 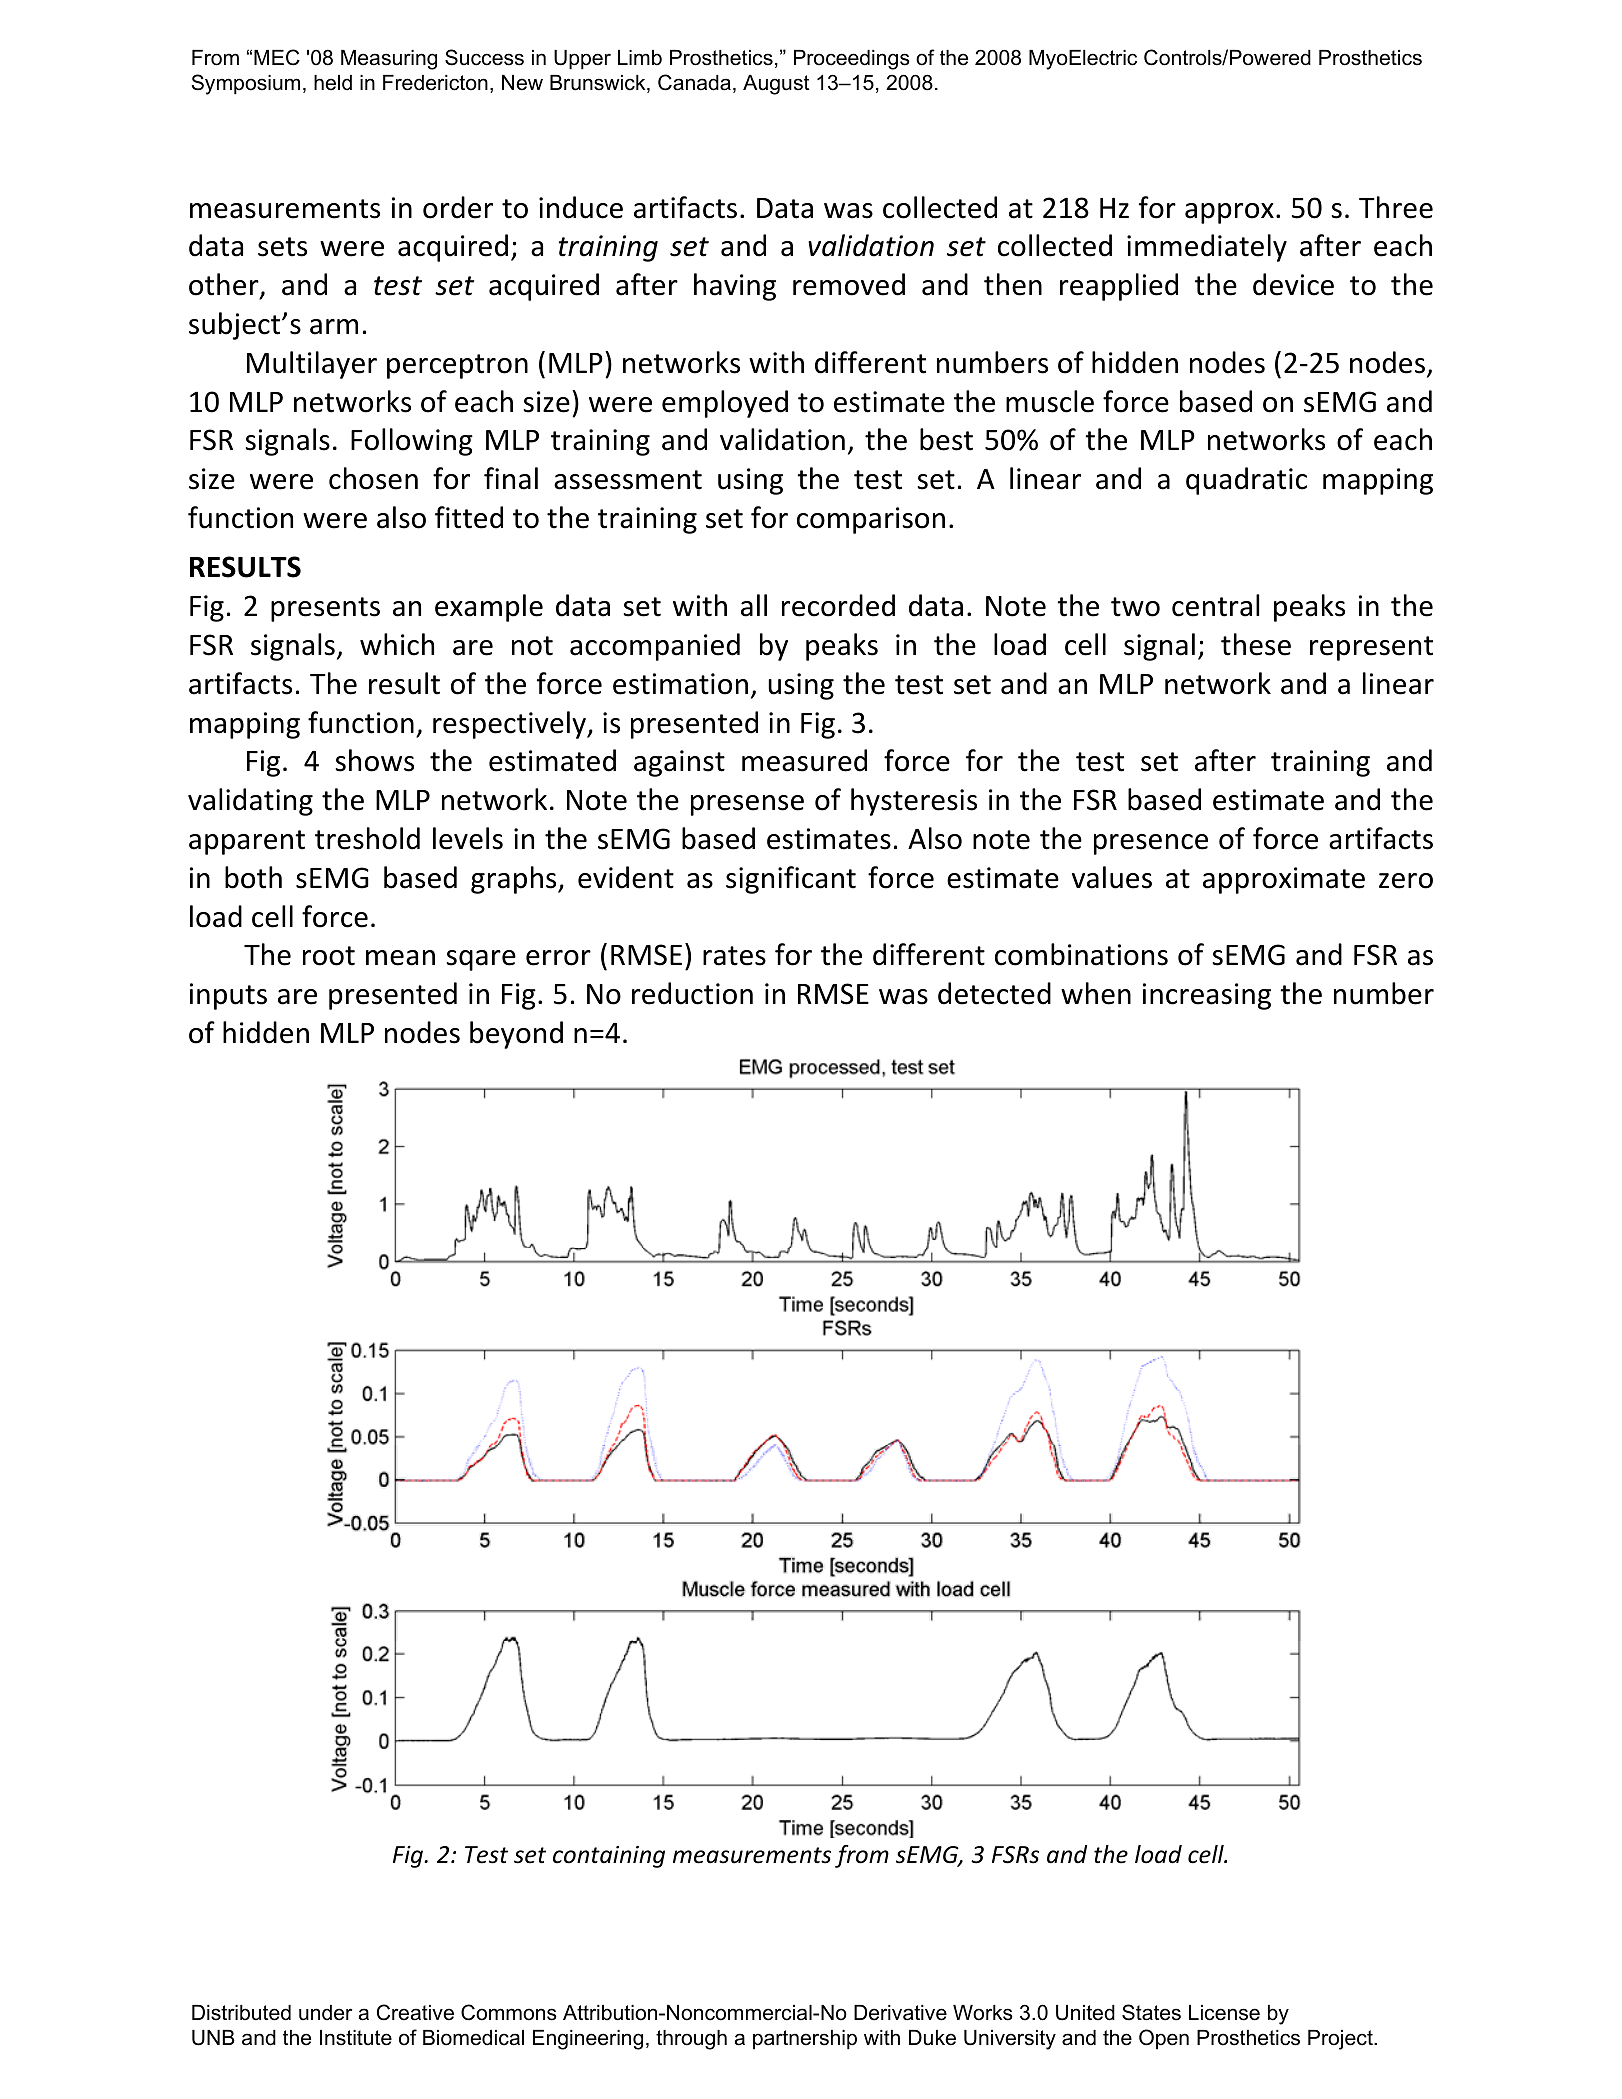 I want to click on partnership, so click(x=805, y=2040).
